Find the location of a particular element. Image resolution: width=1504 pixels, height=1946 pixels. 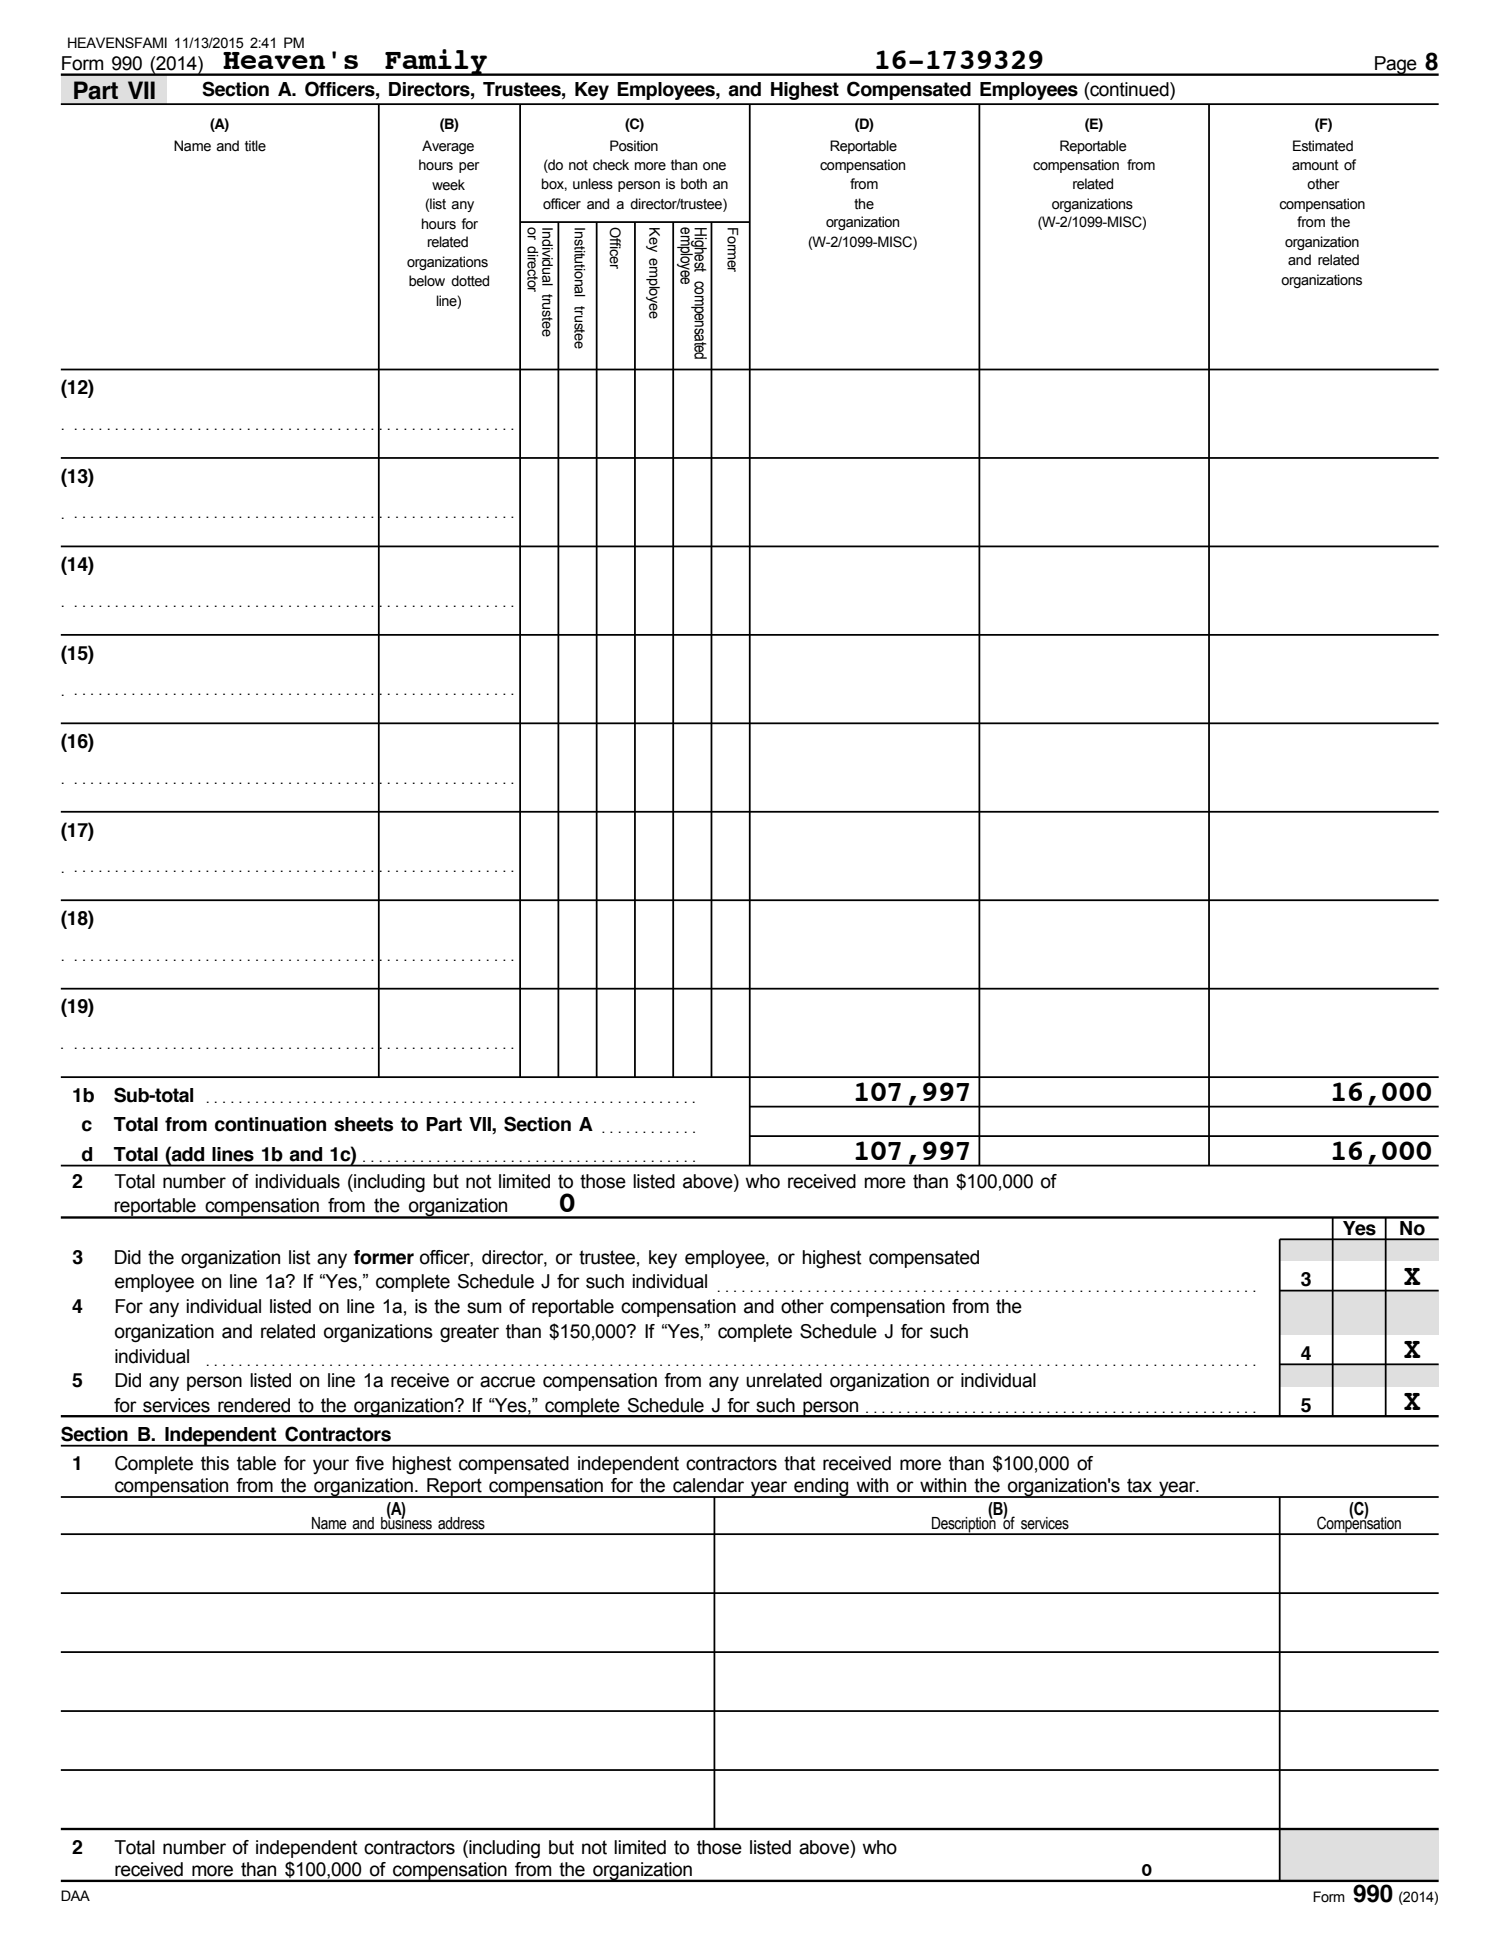

tax is located at coordinates (1139, 1485).
